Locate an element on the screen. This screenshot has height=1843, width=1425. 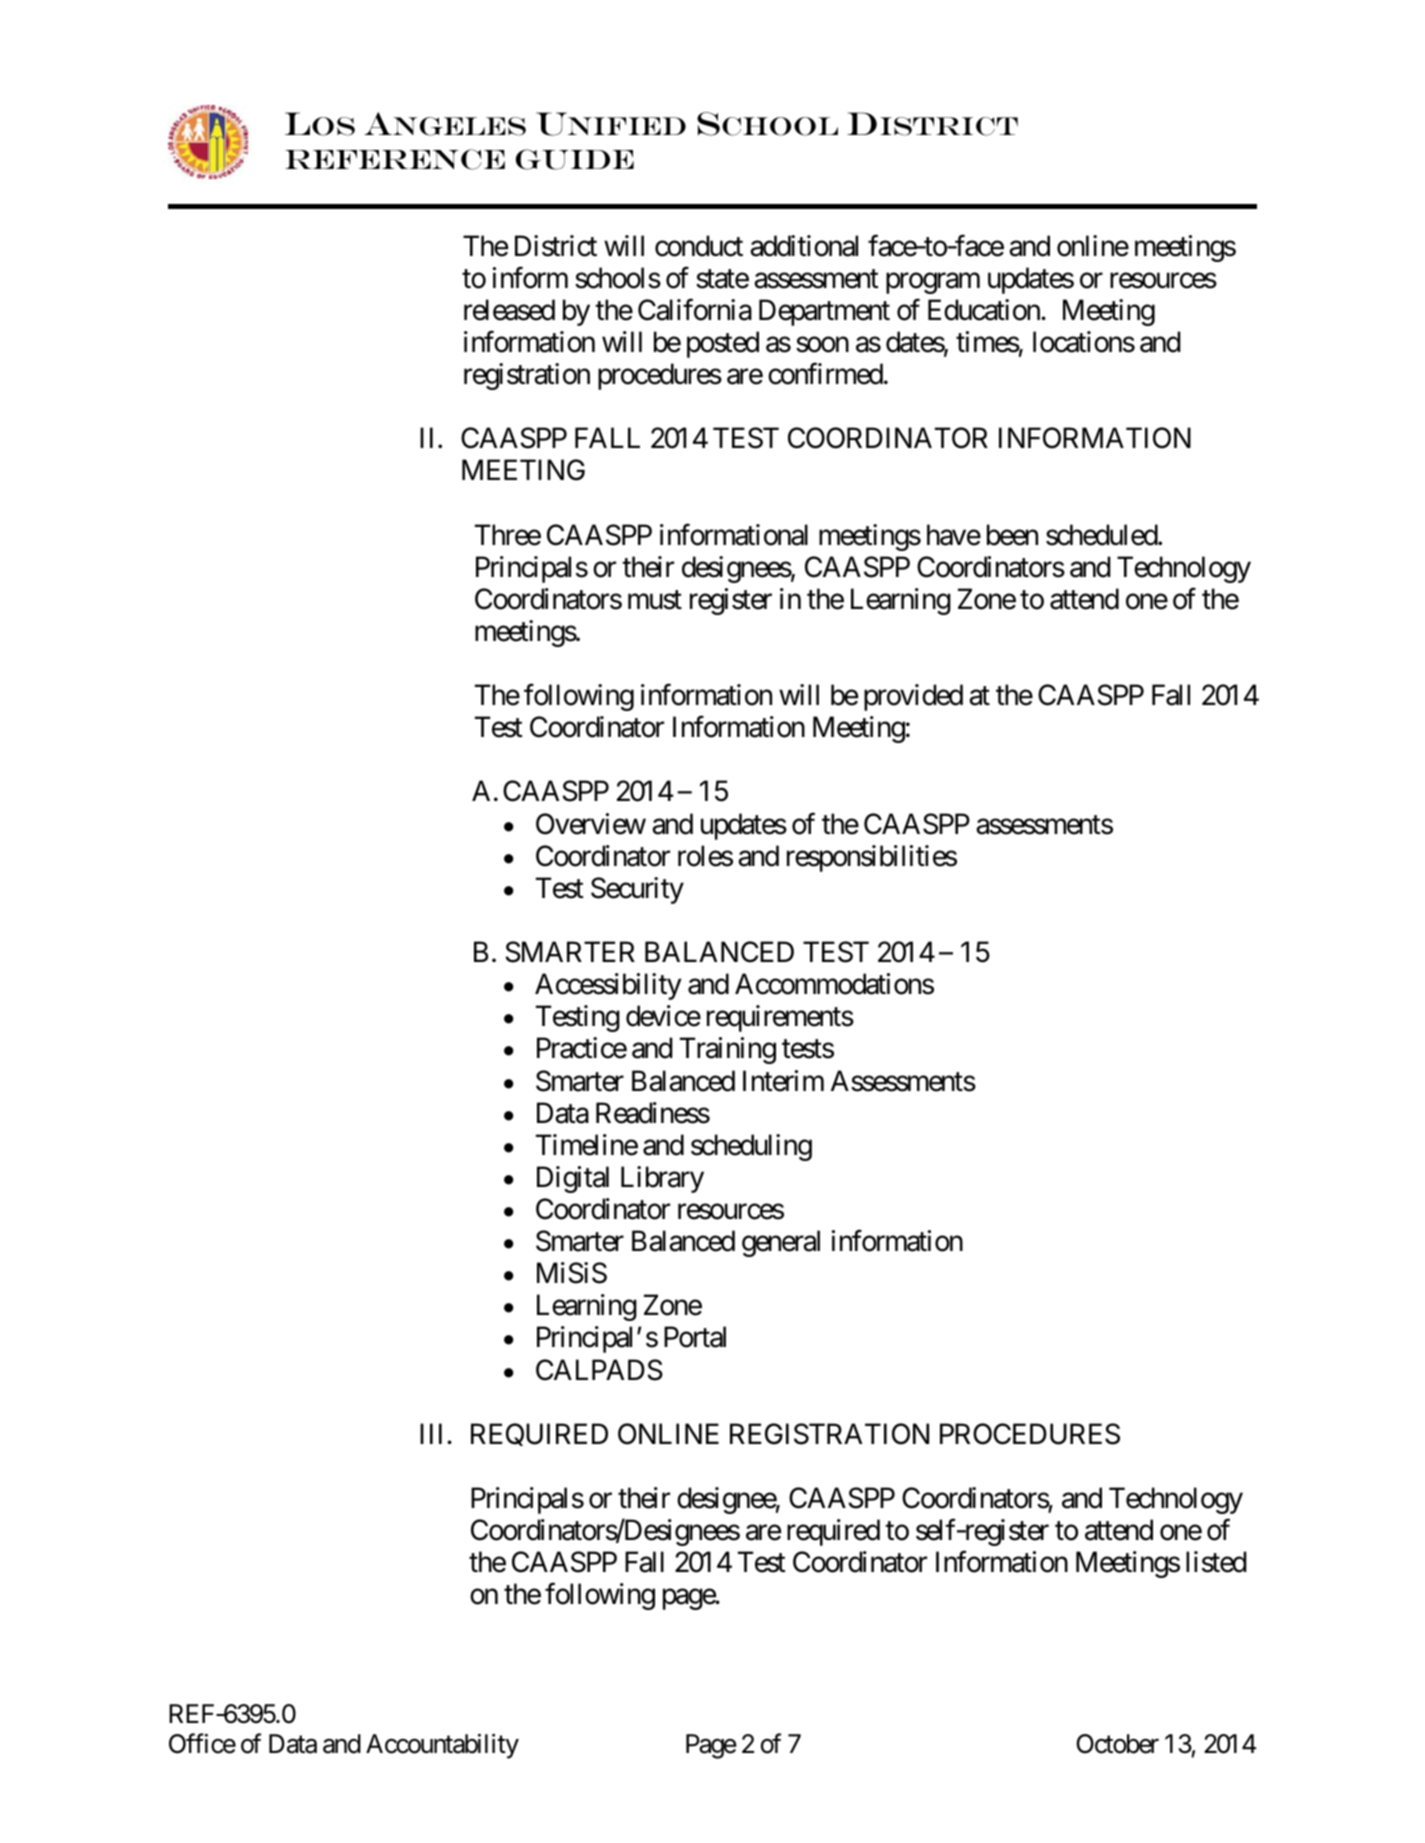
October is located at coordinates (1117, 1744).
